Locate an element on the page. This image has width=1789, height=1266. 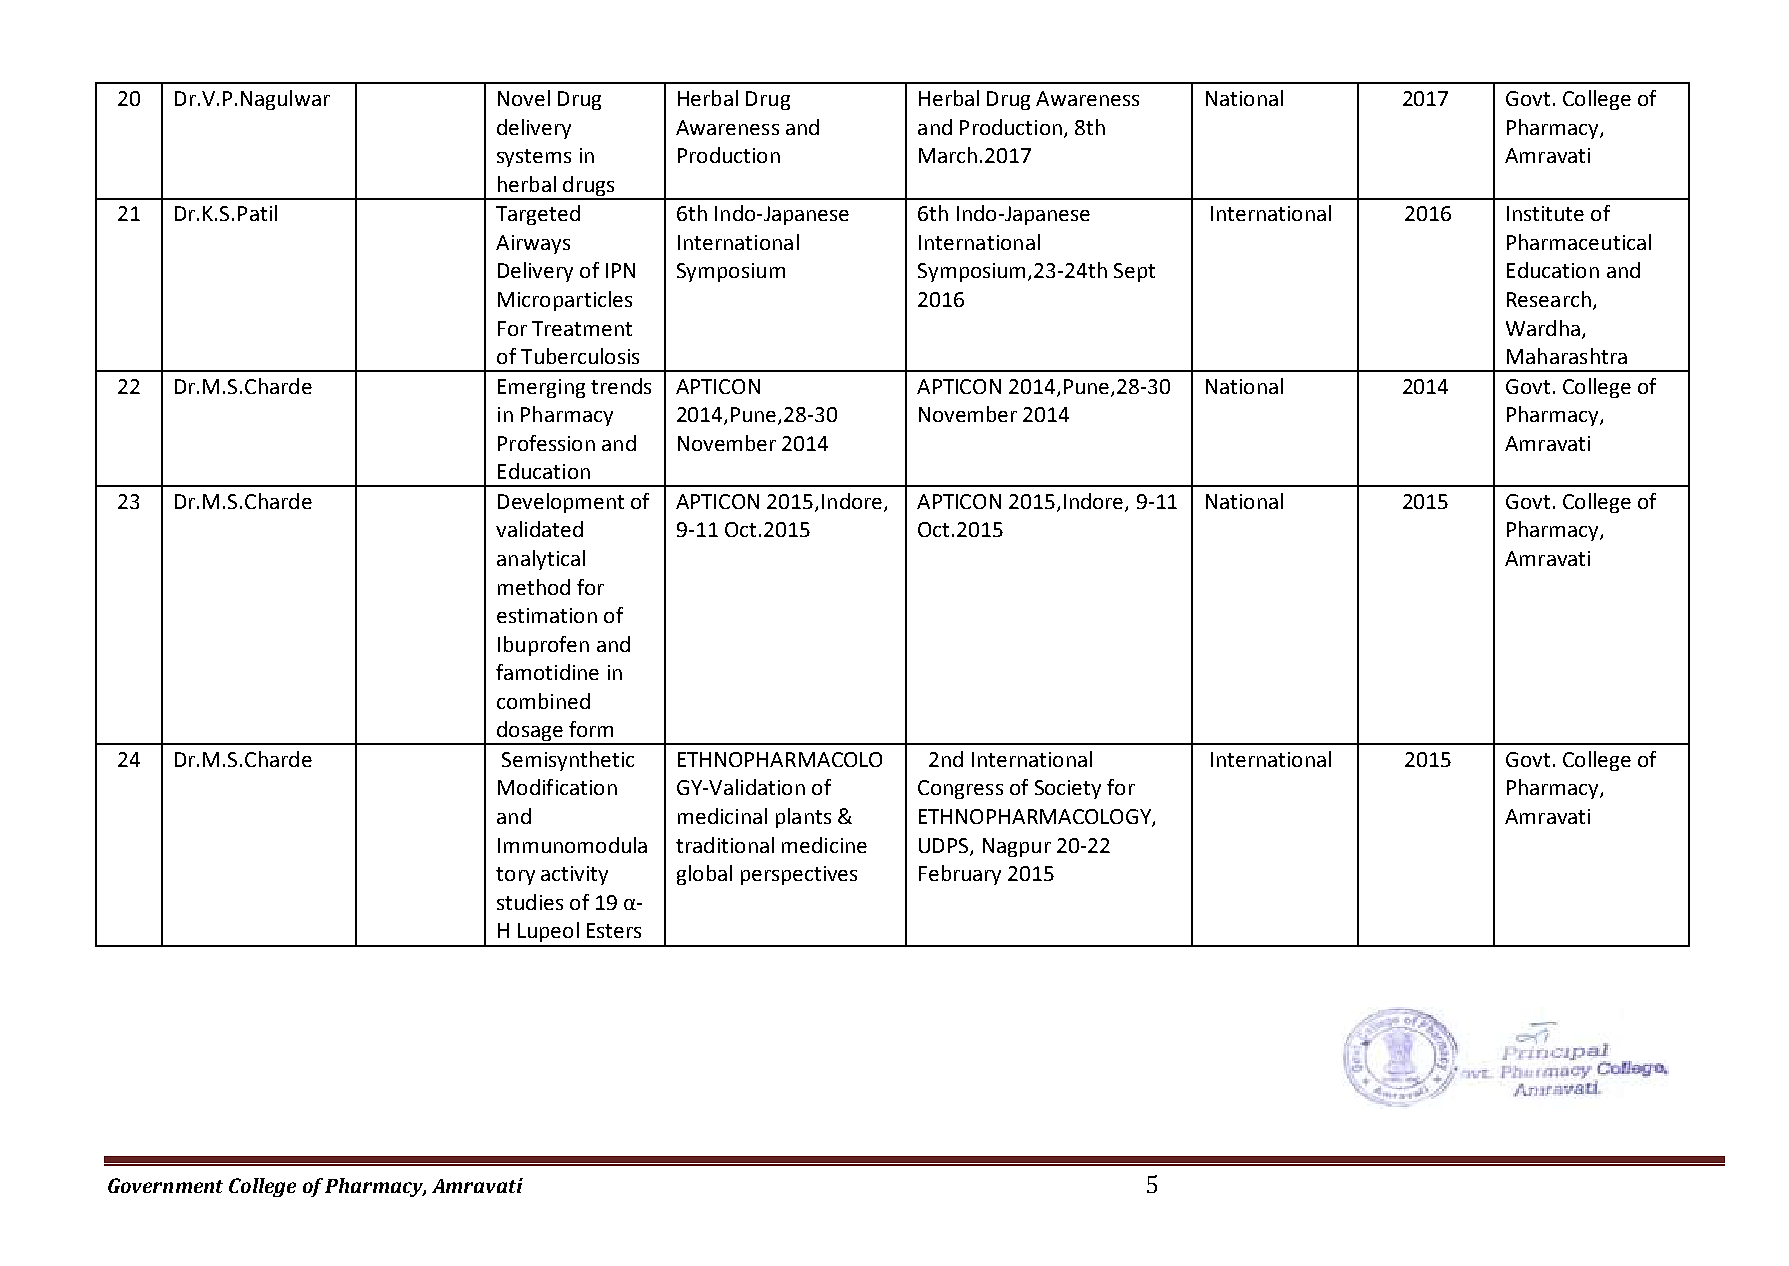
February is located at coordinates (960, 875).
